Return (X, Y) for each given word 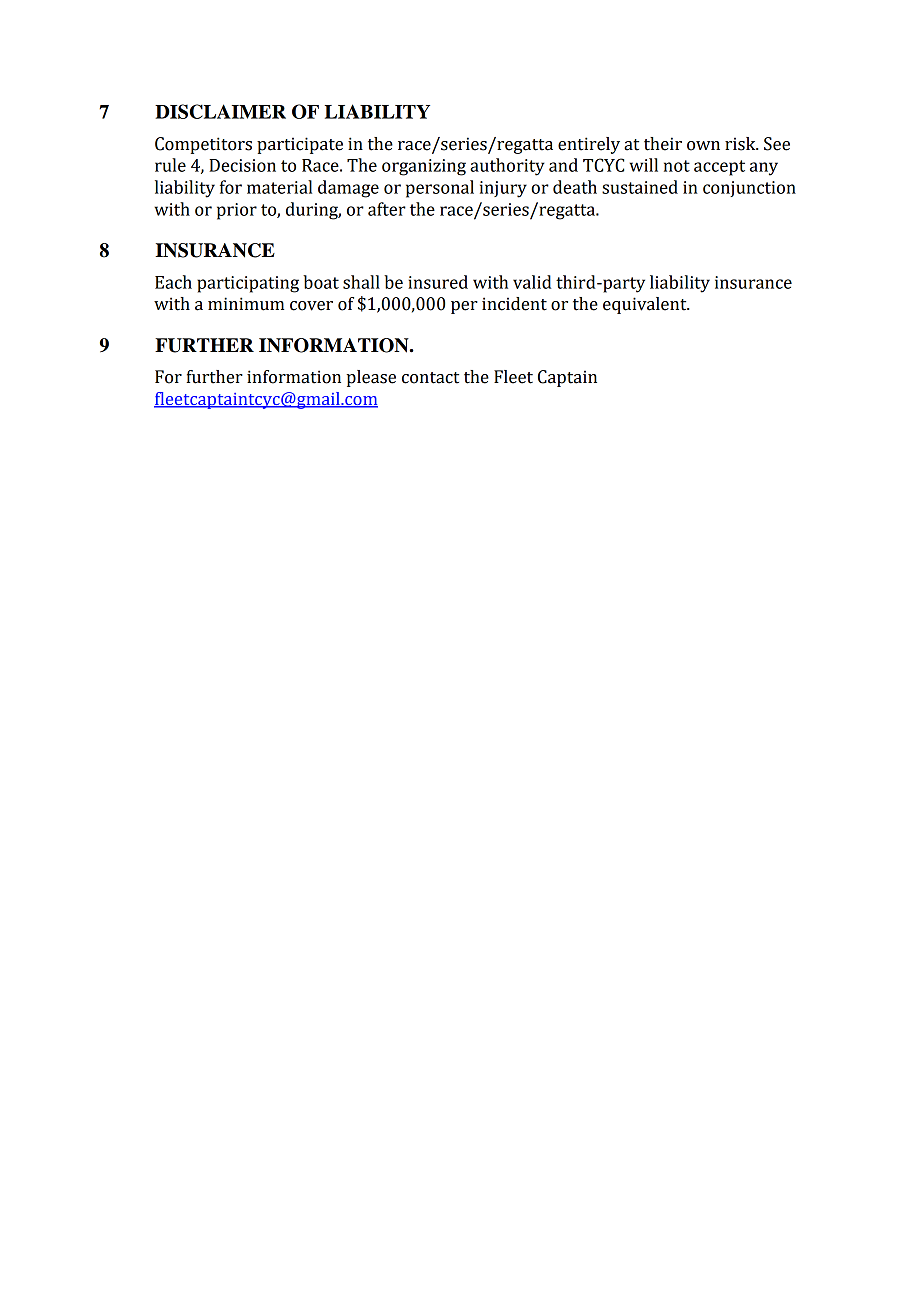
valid (532, 282)
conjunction (749, 189)
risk (741, 144)
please (371, 378)
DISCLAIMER (220, 111)
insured (438, 282)
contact (430, 378)
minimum (246, 304)
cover (311, 306)
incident (514, 304)
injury (503, 189)
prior (237, 211)
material (279, 187)
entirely (589, 145)
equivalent (646, 305)
